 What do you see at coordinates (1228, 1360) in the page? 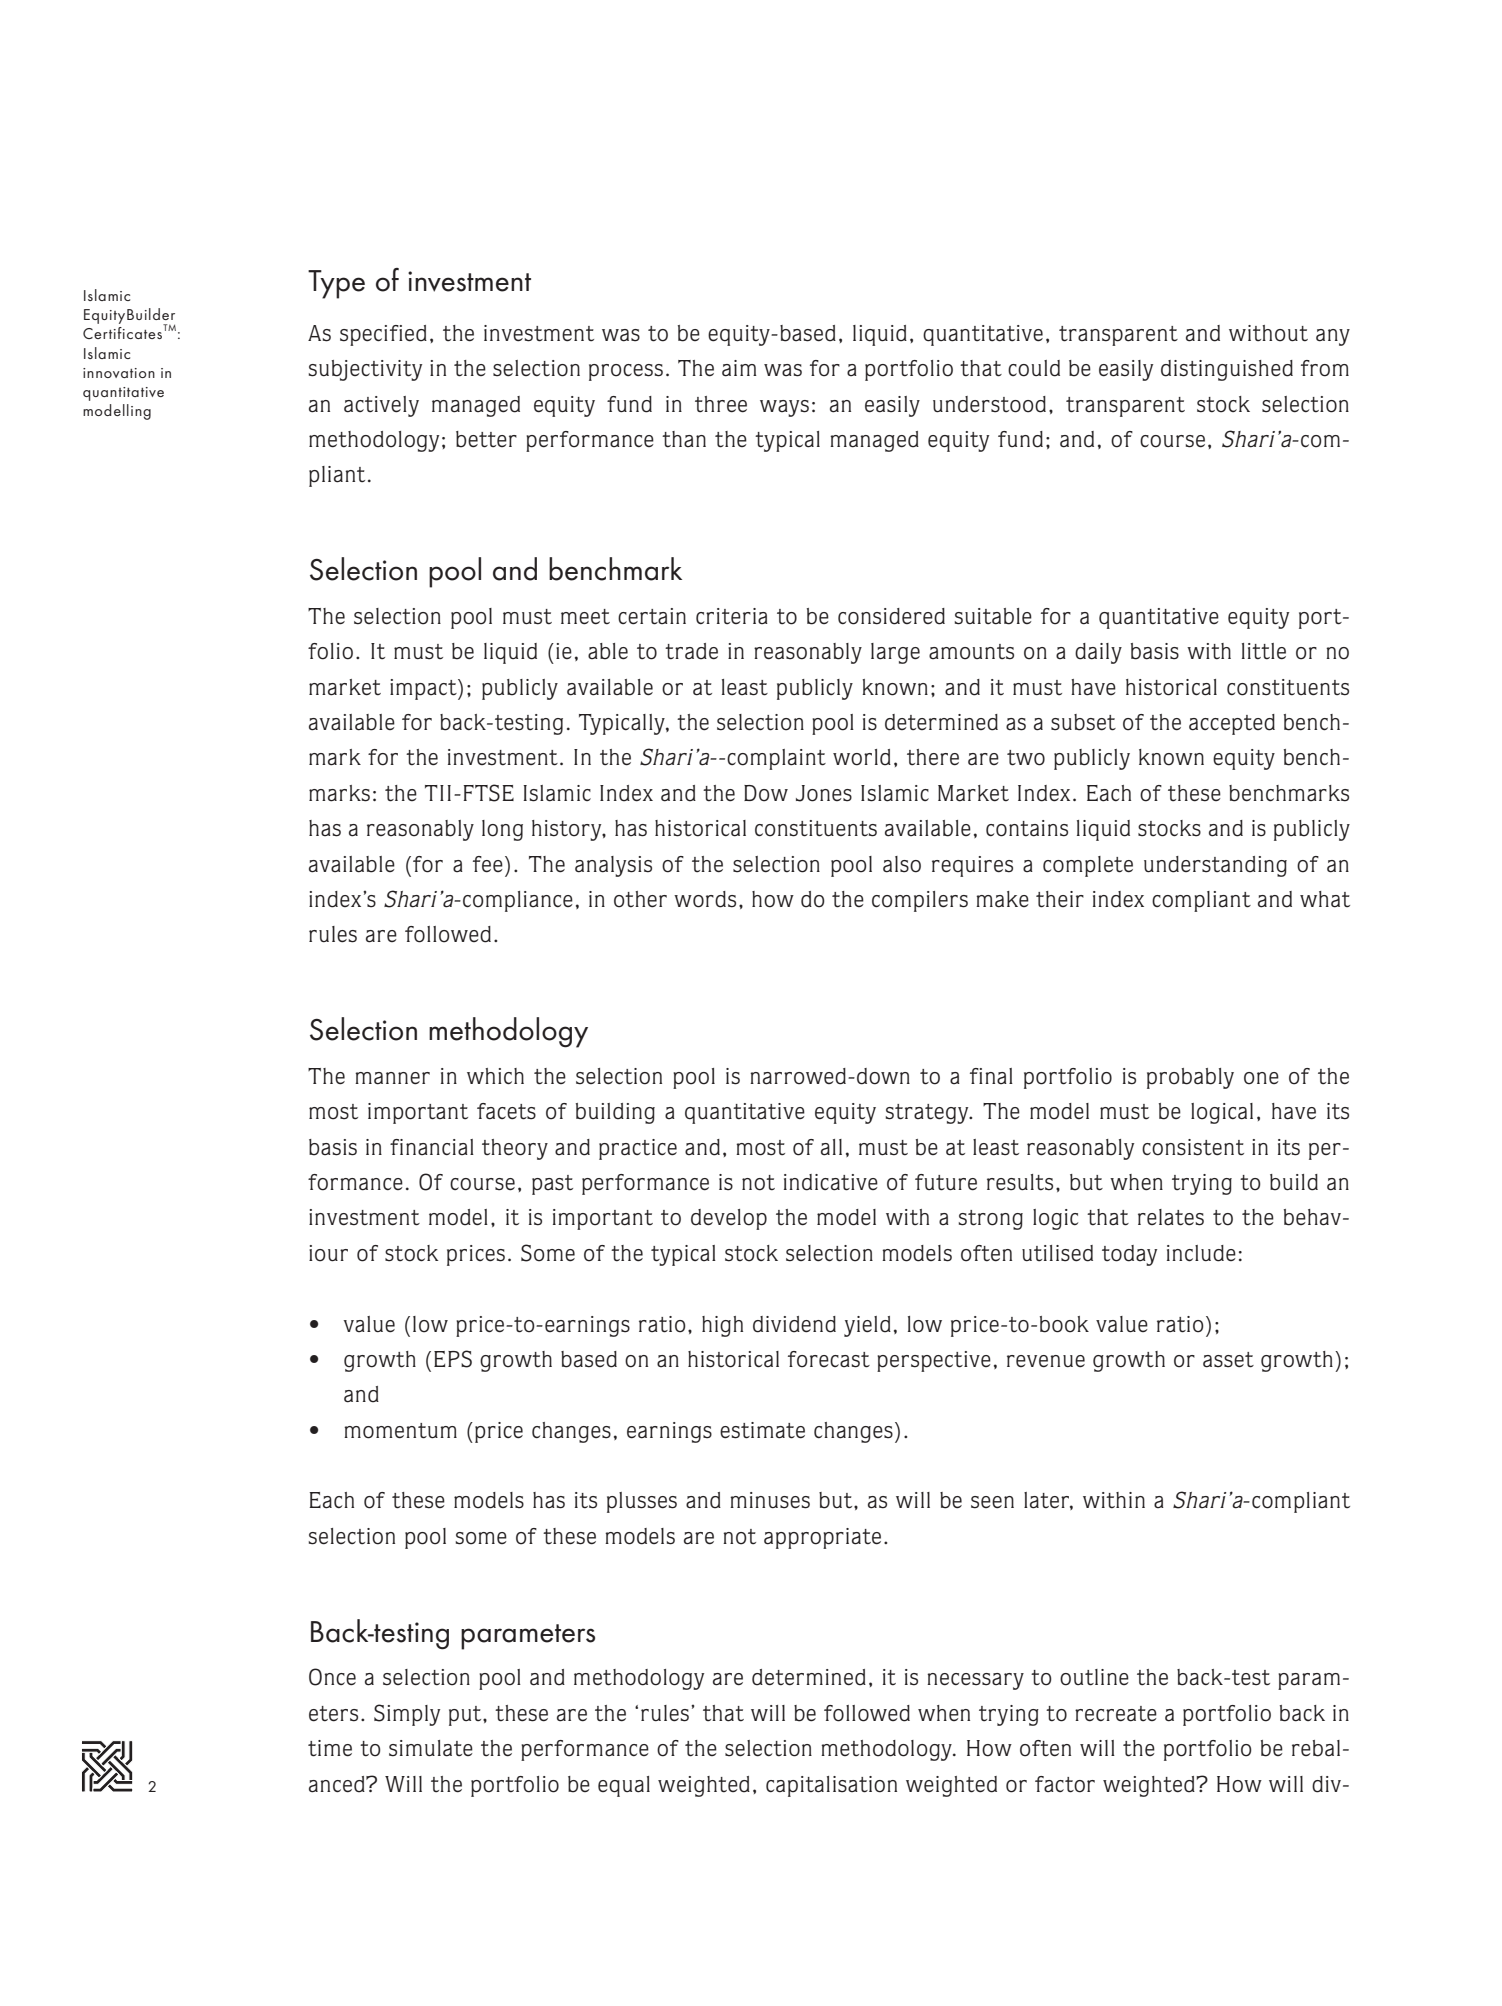
I see `asset` at bounding box center [1228, 1360].
